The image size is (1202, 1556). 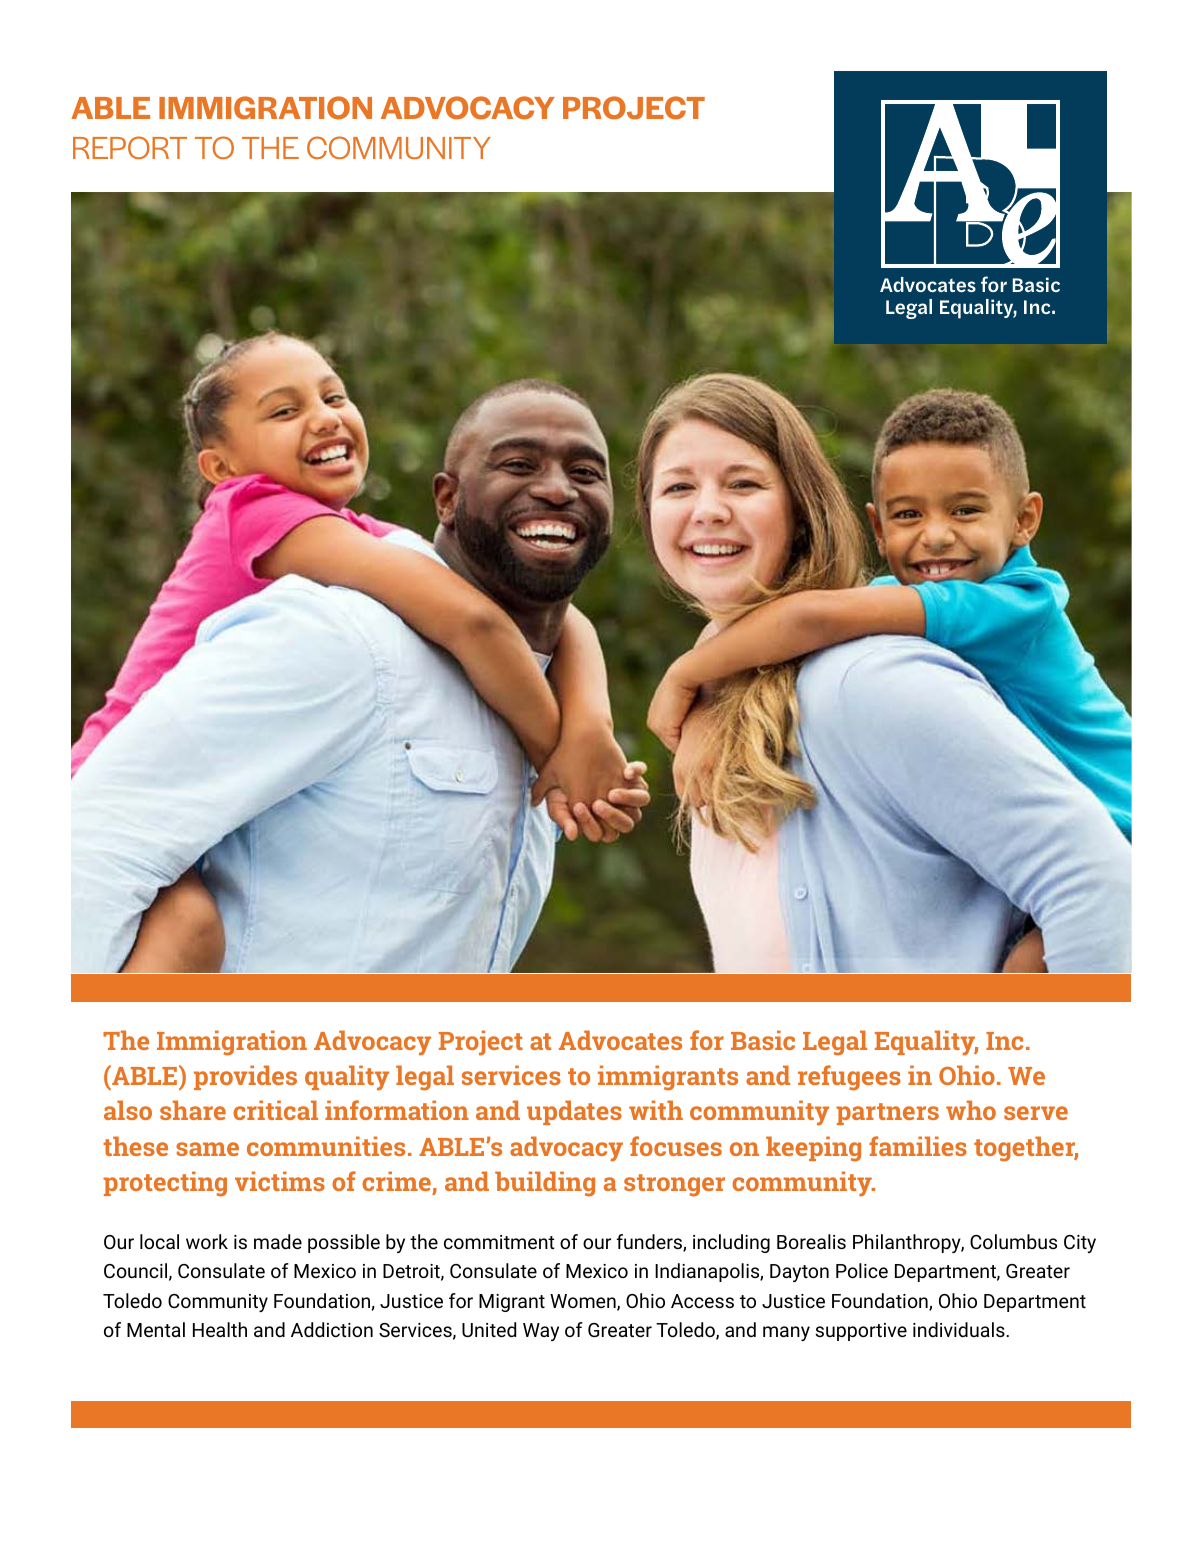 What do you see at coordinates (971, 1110) in the screenshot?
I see `who` at bounding box center [971, 1110].
